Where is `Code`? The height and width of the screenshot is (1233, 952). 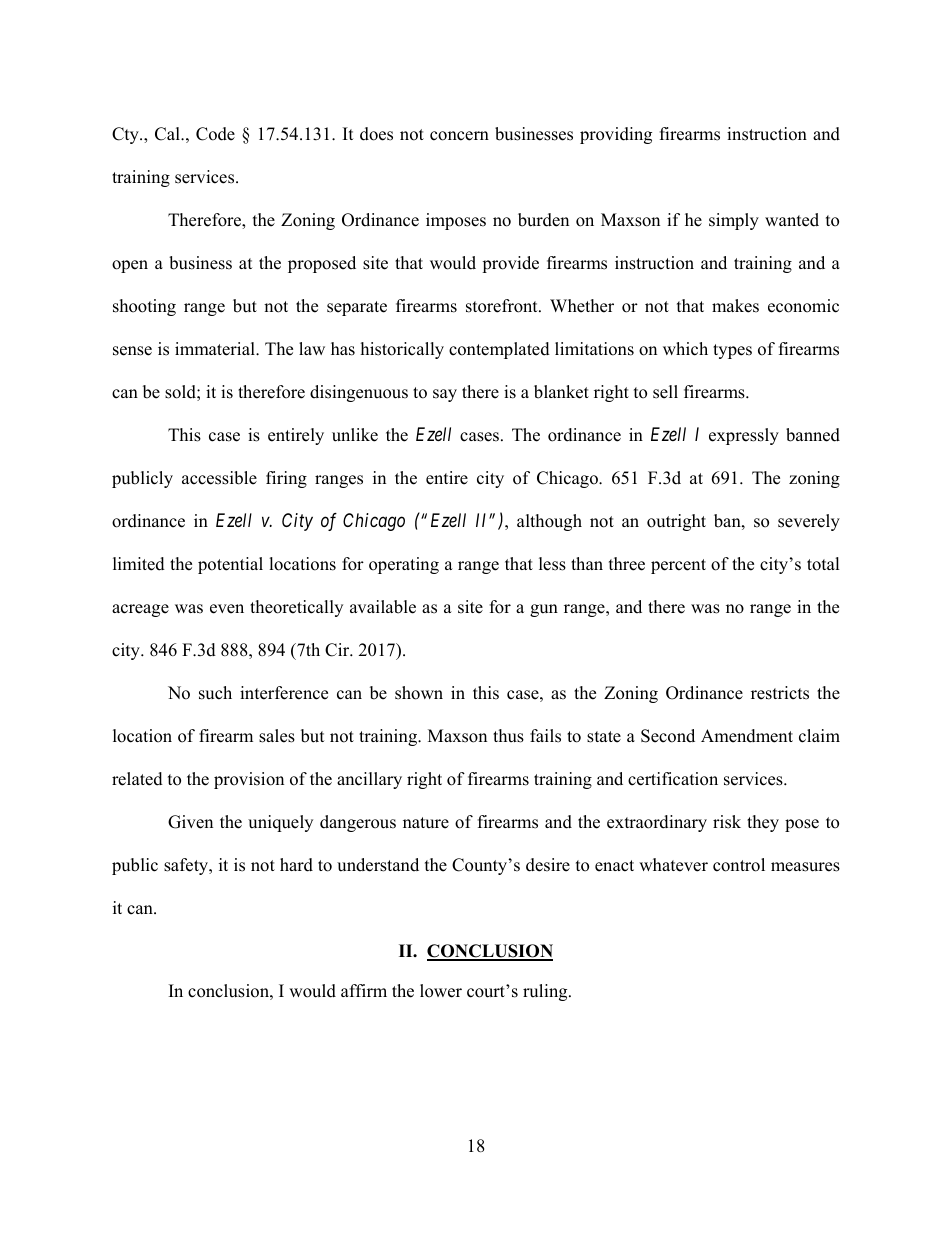
Code is located at coordinates (215, 134).
